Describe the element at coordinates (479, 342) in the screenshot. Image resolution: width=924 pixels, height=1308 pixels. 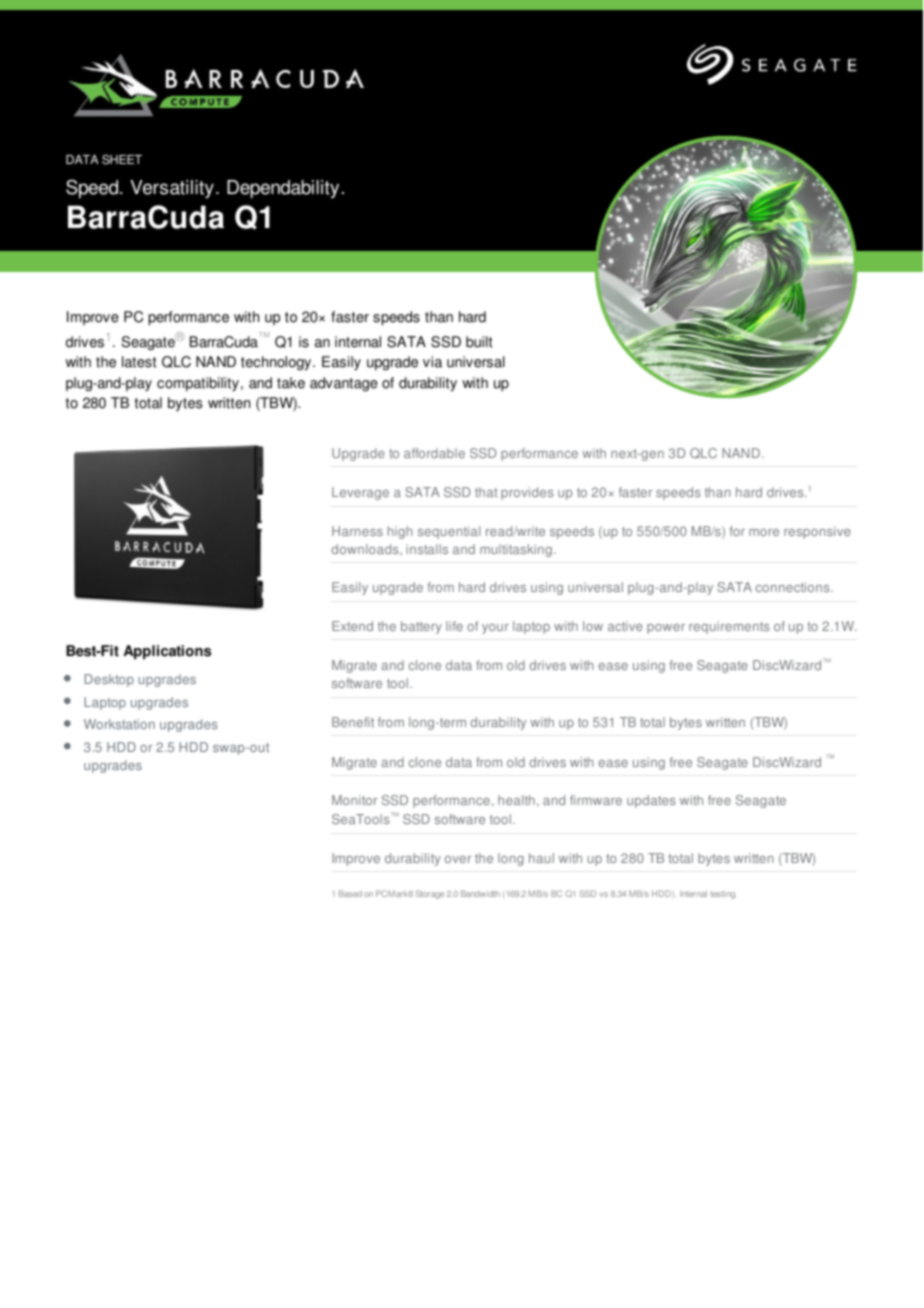
I see `built` at that location.
